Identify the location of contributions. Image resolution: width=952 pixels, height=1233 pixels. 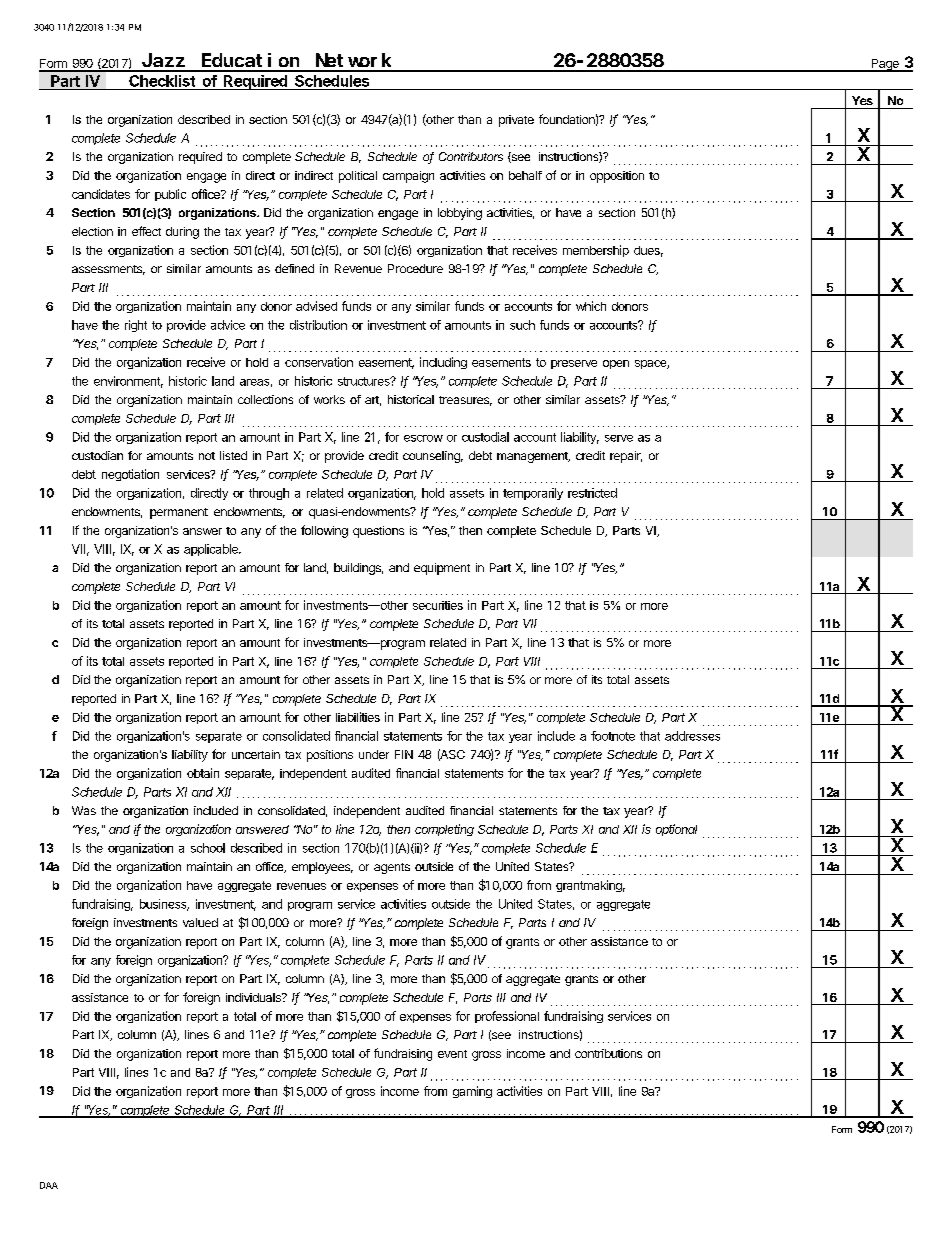
(608, 1053).
